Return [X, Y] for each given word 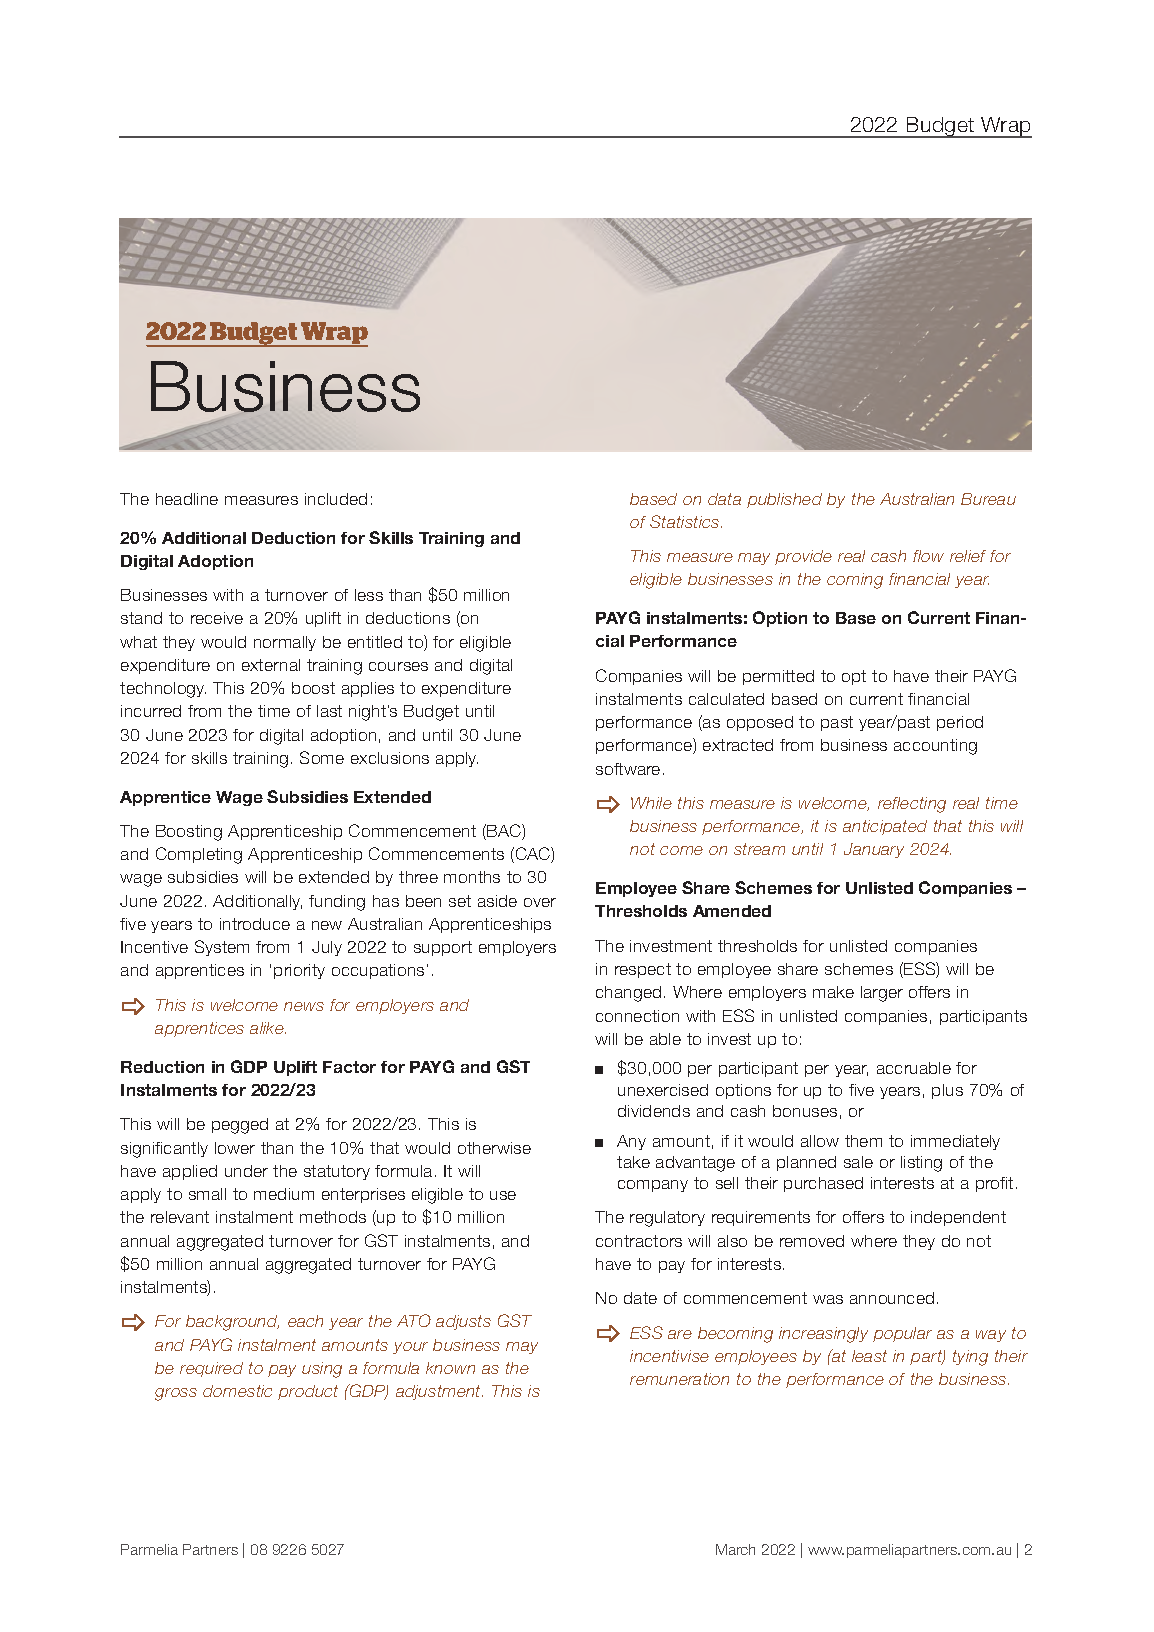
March [735, 1549]
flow [928, 556]
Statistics [686, 521]
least [869, 1356]
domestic [237, 1391]
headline [187, 499]
